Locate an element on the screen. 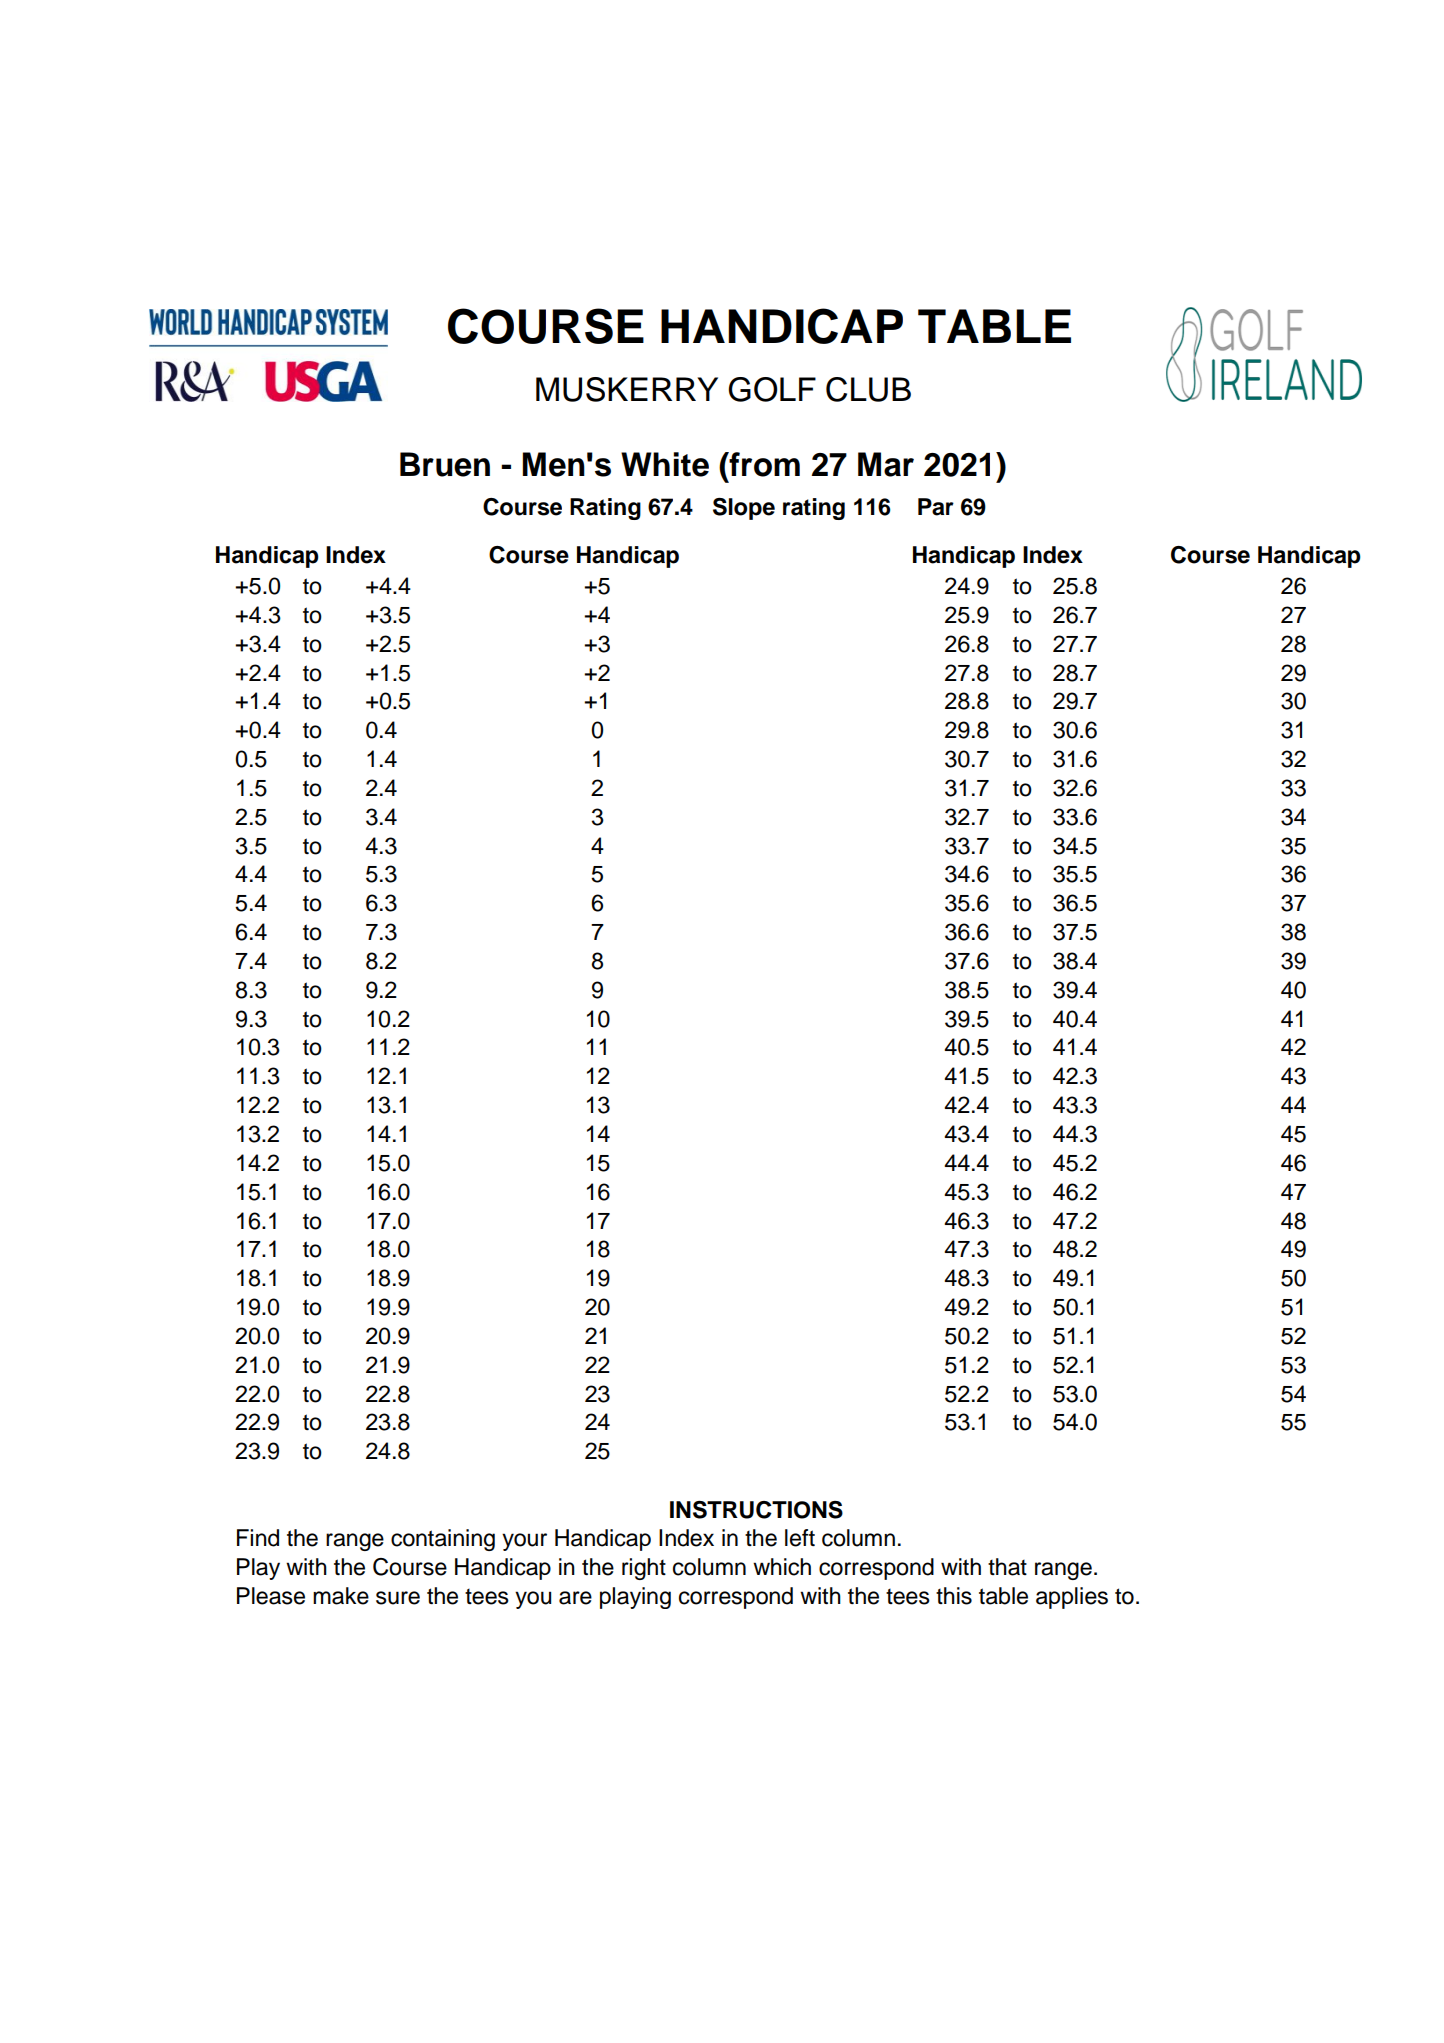  Par is located at coordinates (936, 507).
